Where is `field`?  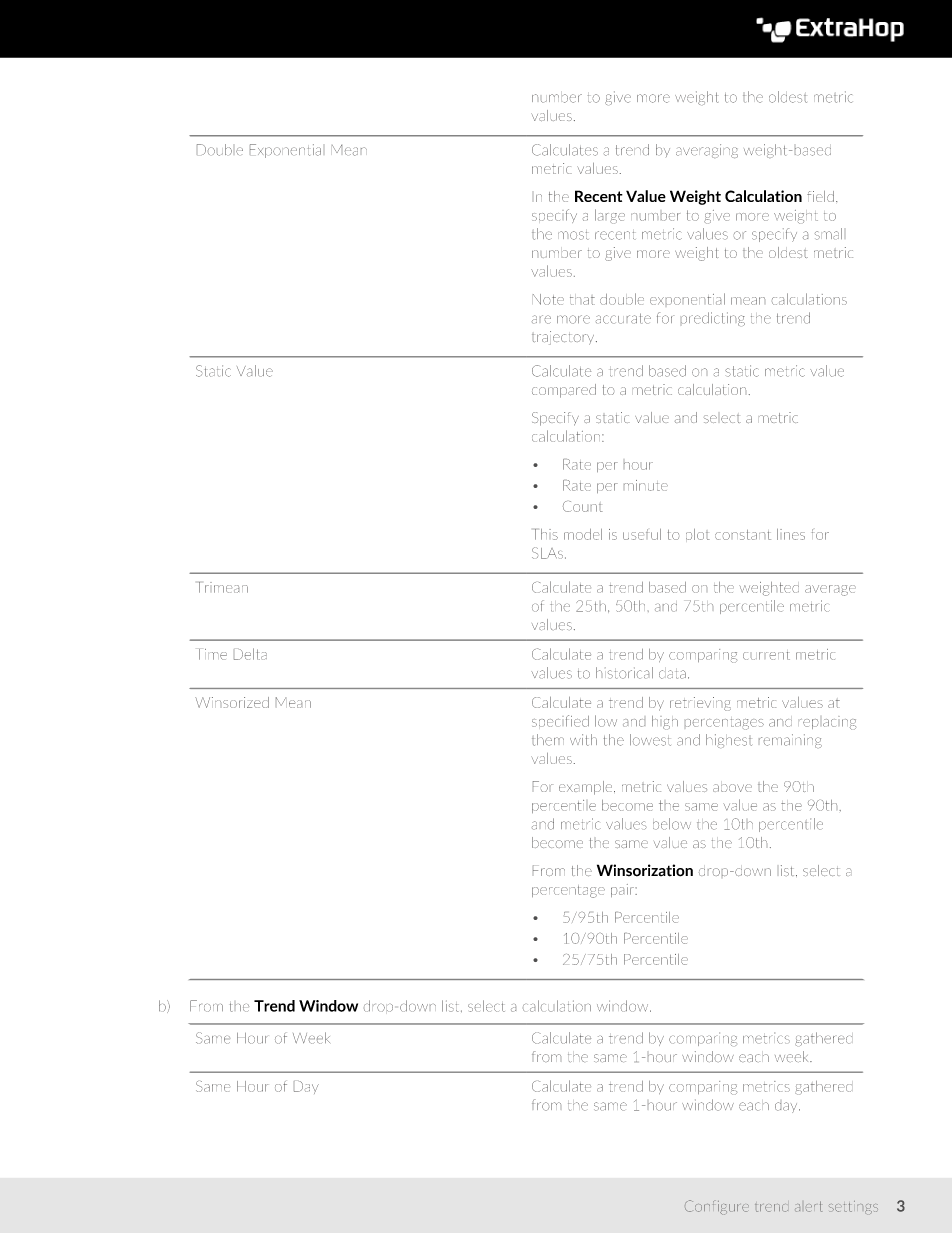
field is located at coordinates (820, 196).
